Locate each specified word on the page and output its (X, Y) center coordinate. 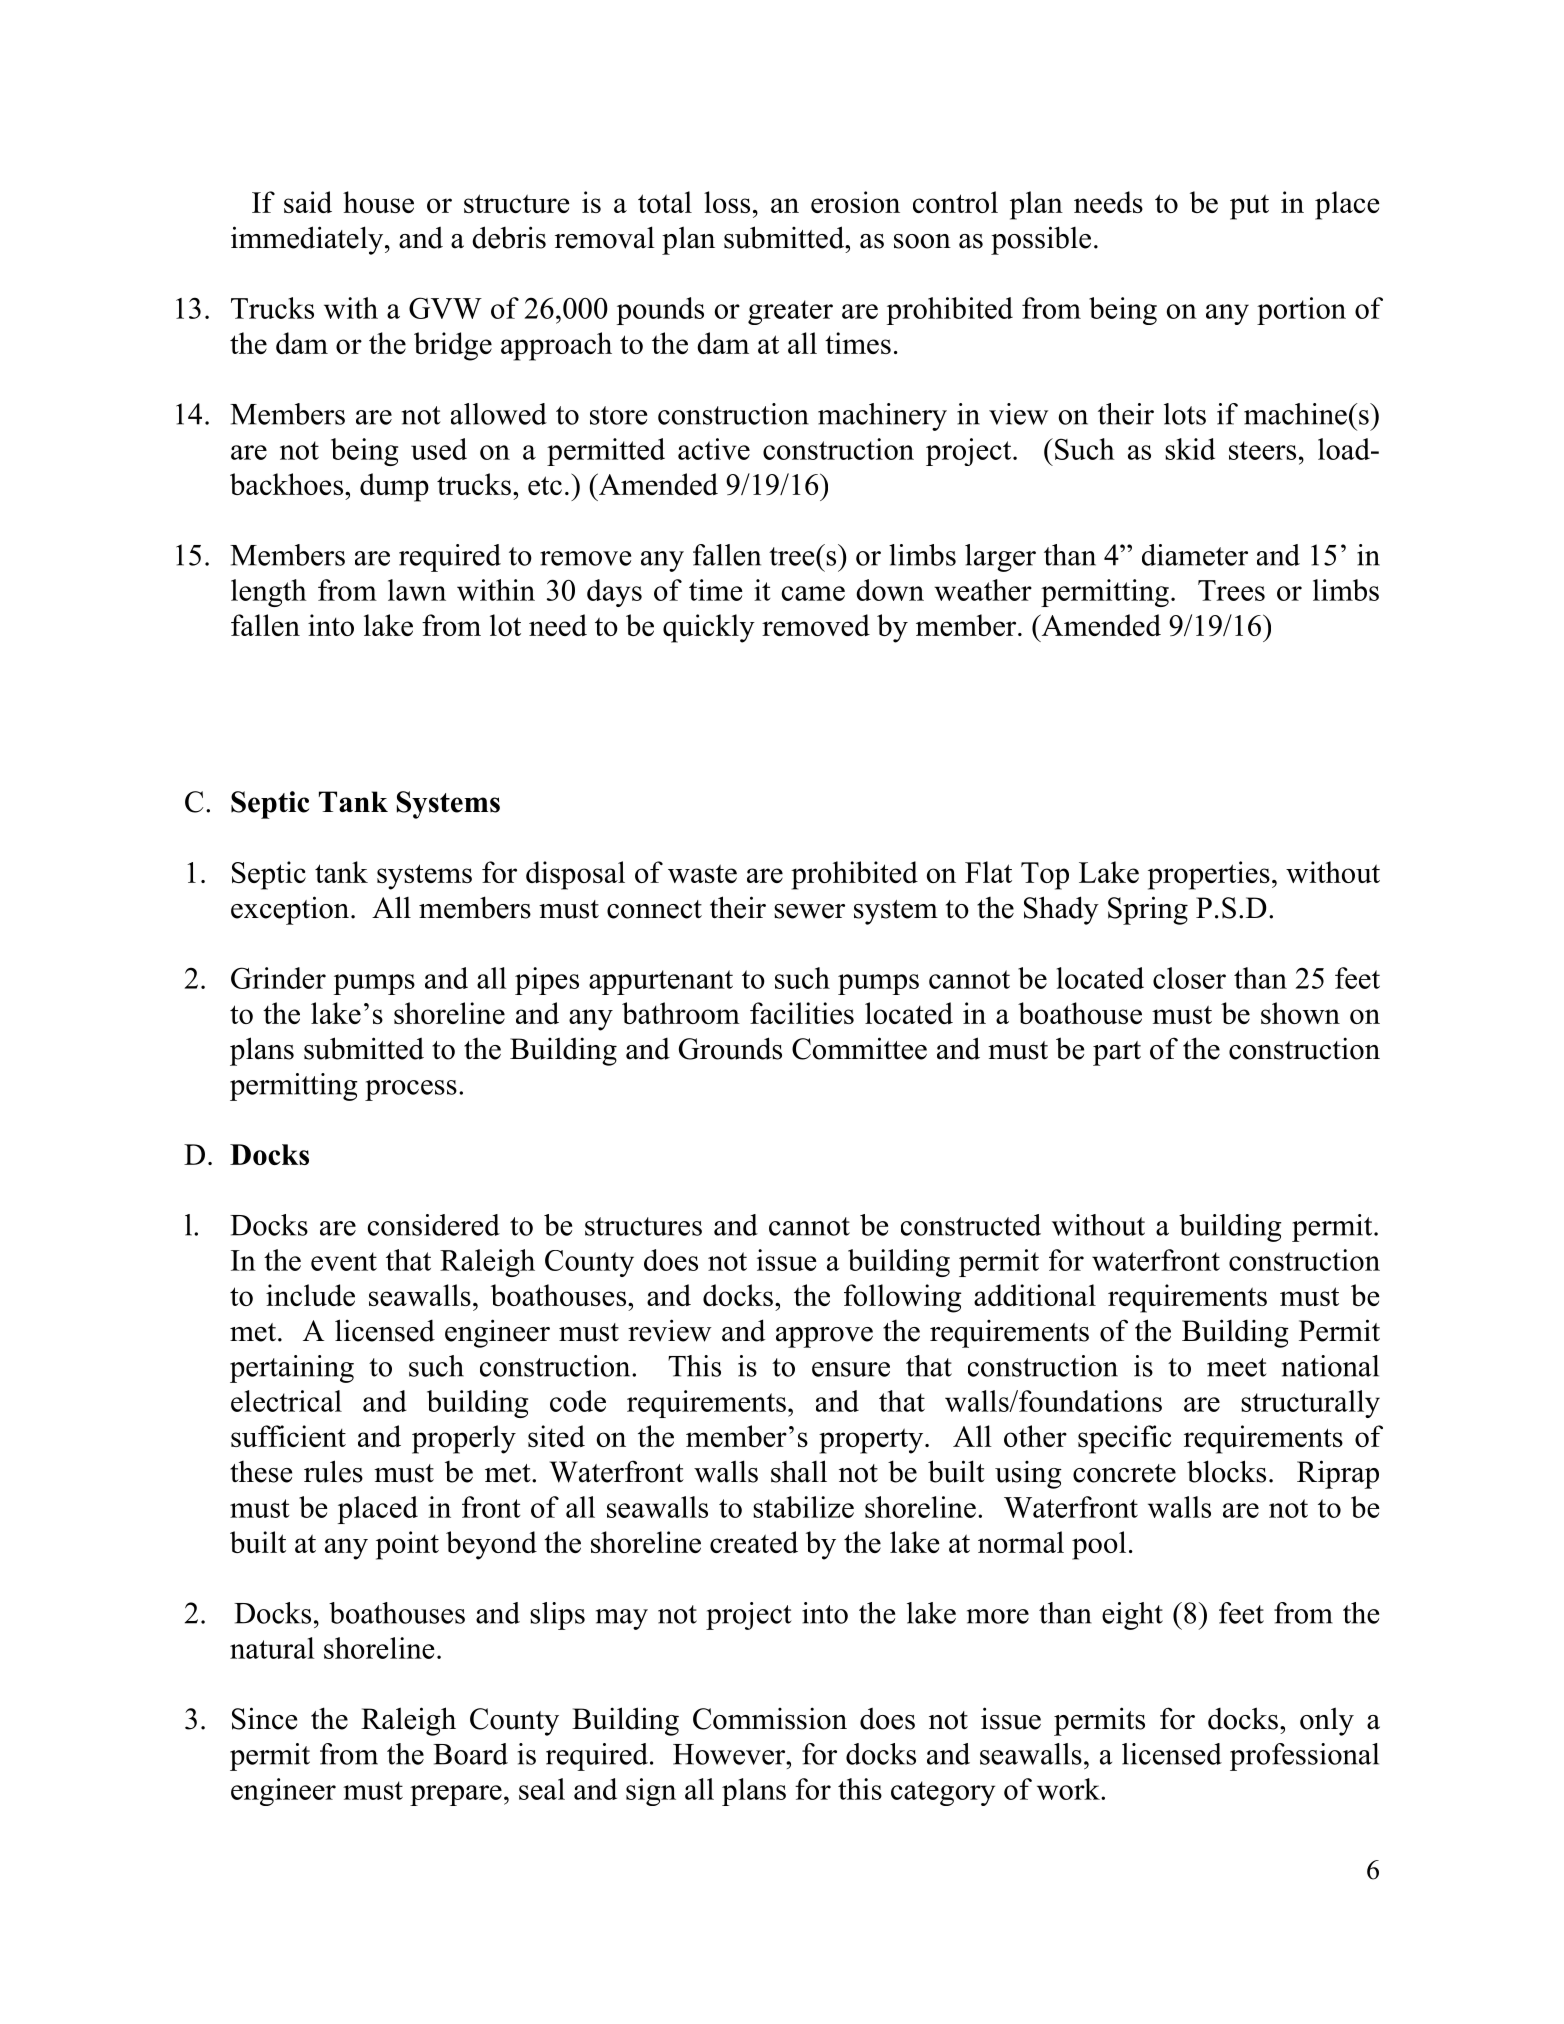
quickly (709, 628)
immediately (307, 240)
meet (1237, 1367)
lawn (417, 590)
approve (824, 1337)
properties (1209, 875)
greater (790, 312)
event (344, 1261)
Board (470, 1754)
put (1249, 207)
